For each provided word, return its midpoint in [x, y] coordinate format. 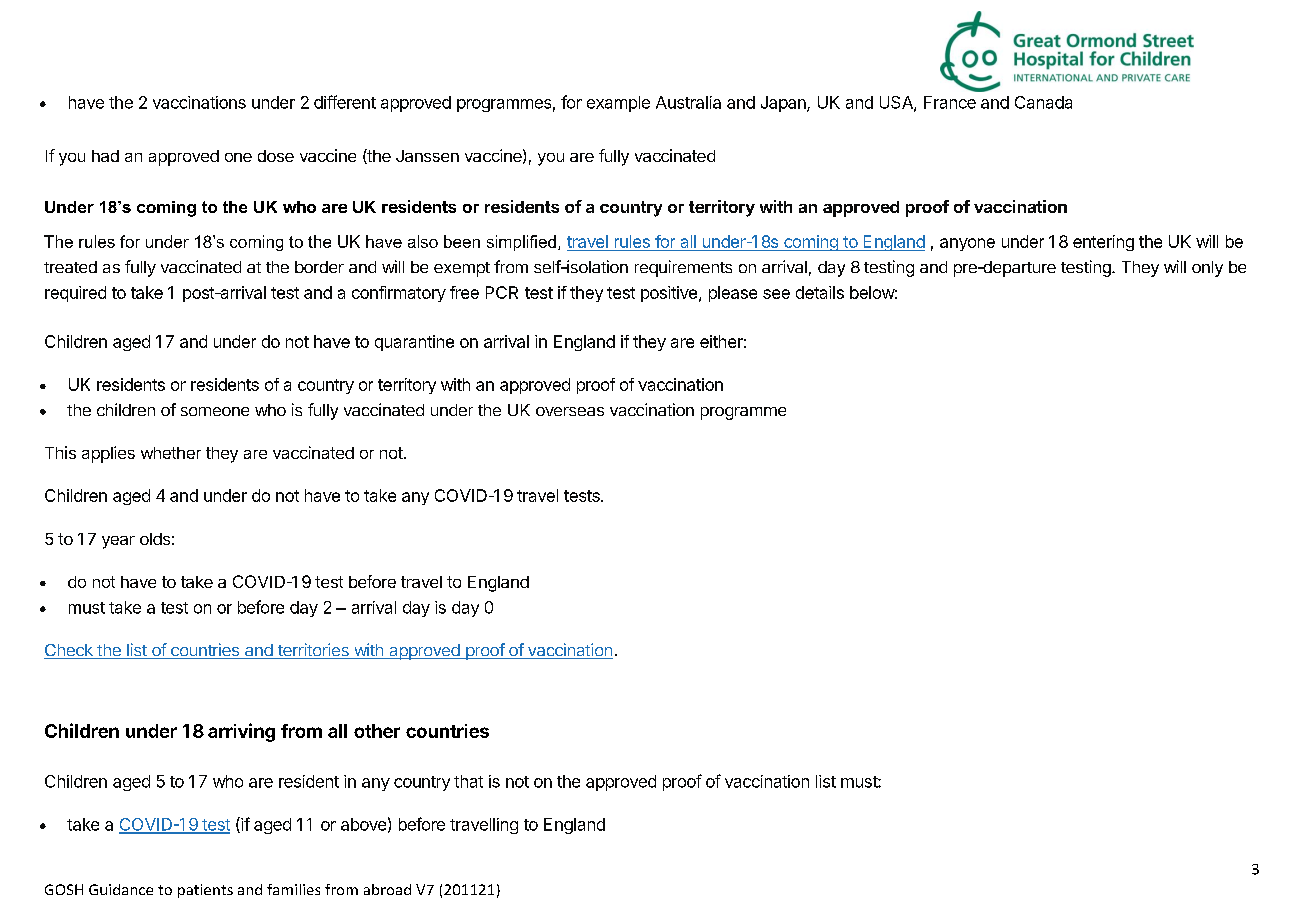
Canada [1043, 102]
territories [313, 651]
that [468, 781]
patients [205, 891]
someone [215, 411]
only [1207, 269]
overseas [570, 411]
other [377, 731]
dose [276, 156]
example [618, 104]
